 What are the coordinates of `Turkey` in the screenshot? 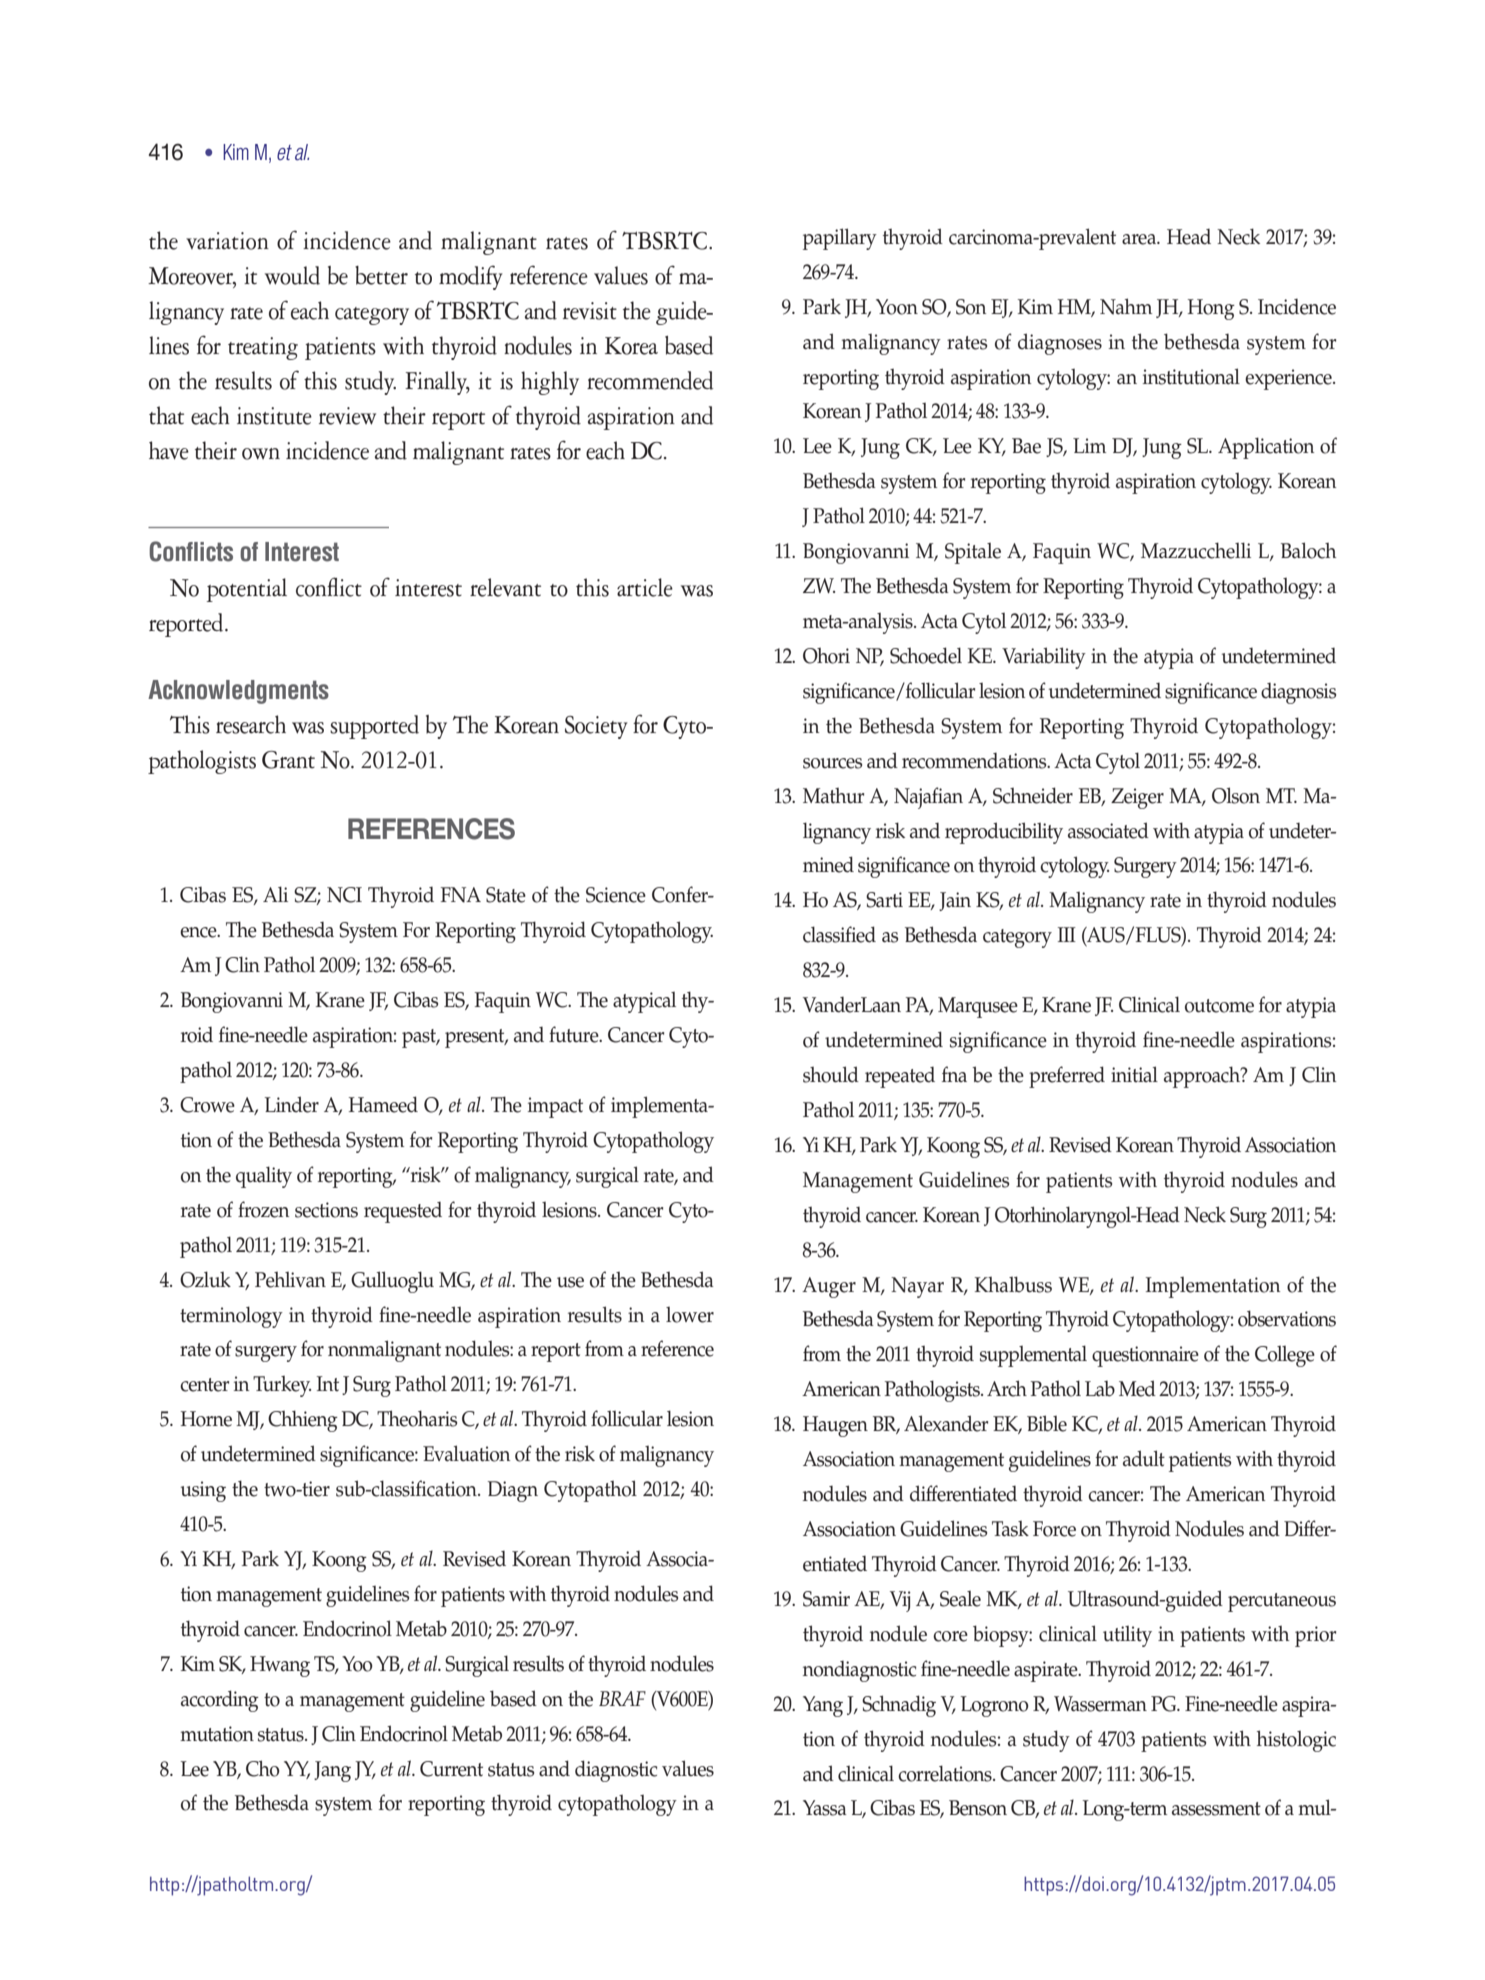 It's located at (282, 1386).
